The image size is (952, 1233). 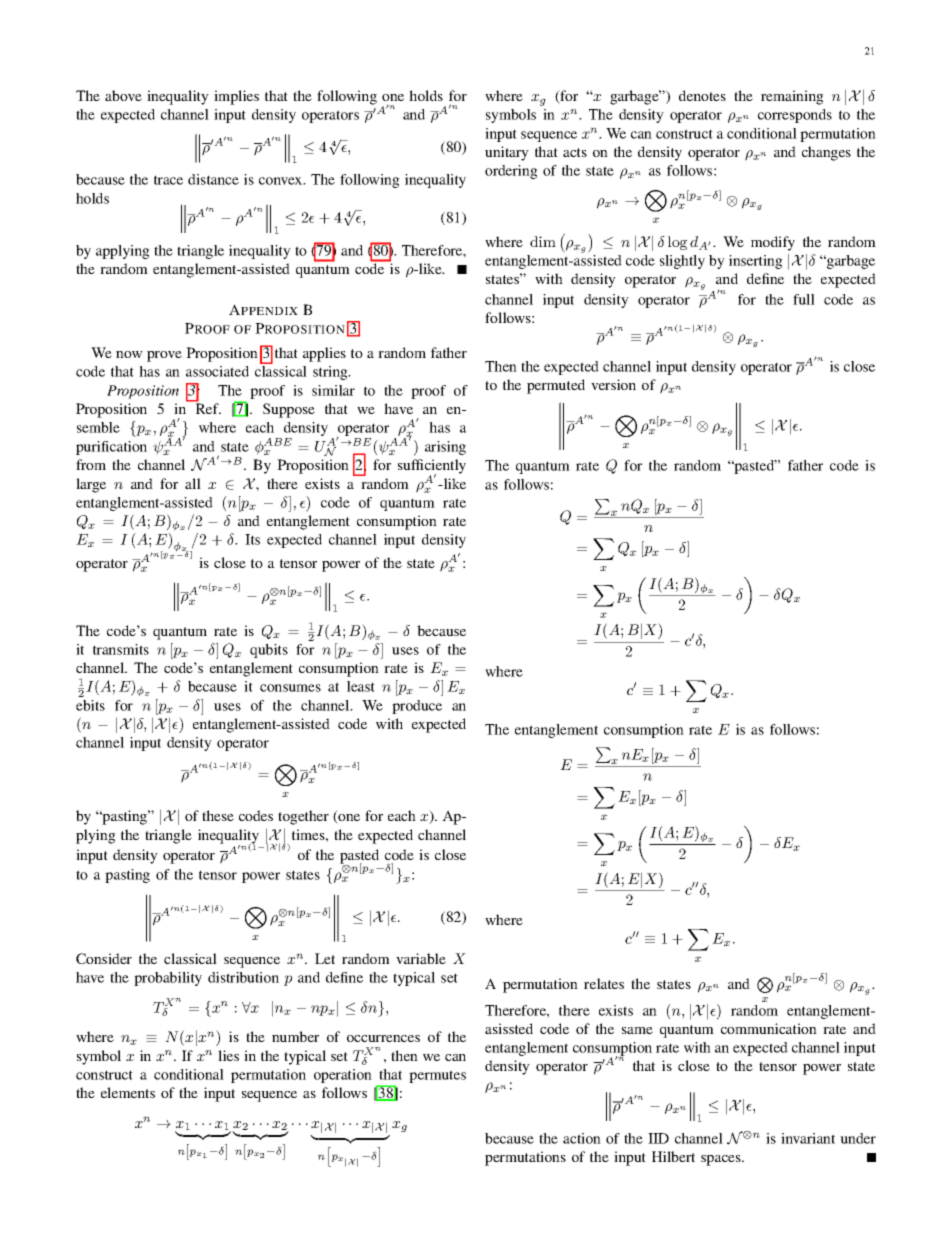 I want to click on unitary, so click(x=507, y=153).
